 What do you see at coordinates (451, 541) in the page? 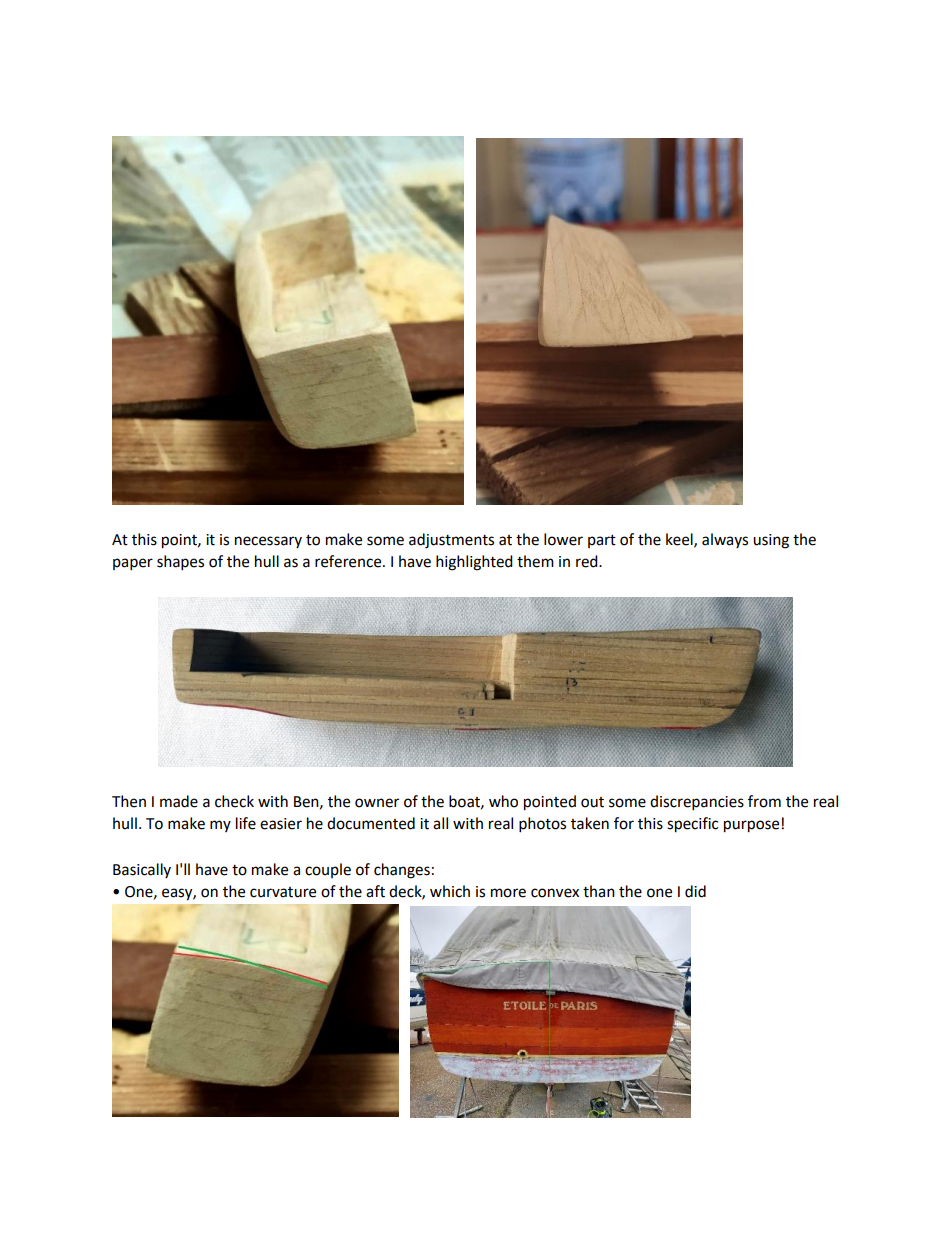
I see `adjustments` at bounding box center [451, 541].
